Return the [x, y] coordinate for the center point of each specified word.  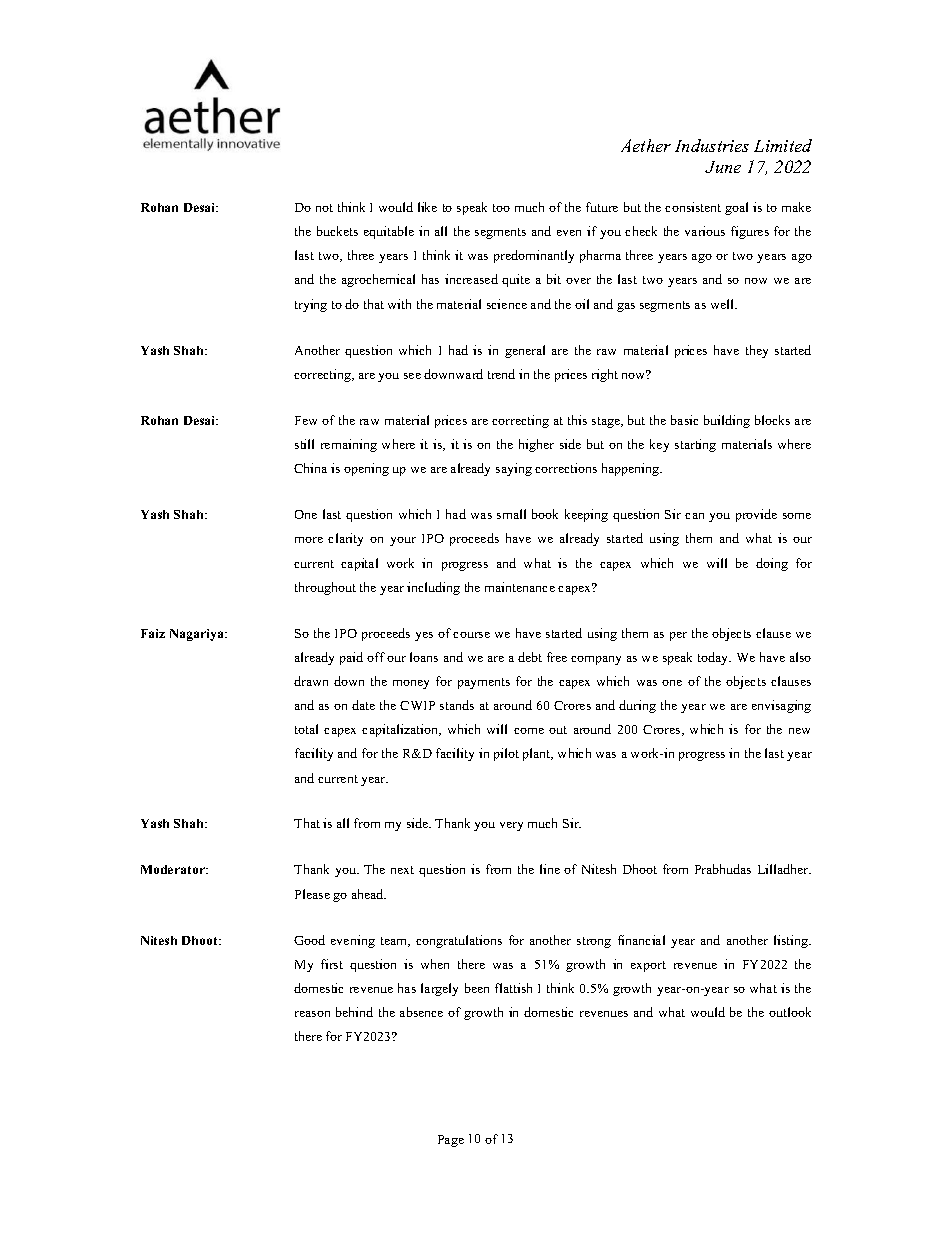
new [799, 731]
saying [514, 469]
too [501, 208]
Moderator [174, 869]
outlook [790, 1012]
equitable [389, 232]
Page [451, 1141]
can [694, 516]
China [310, 468]
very [511, 826]
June [723, 167]
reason [312, 1014]
